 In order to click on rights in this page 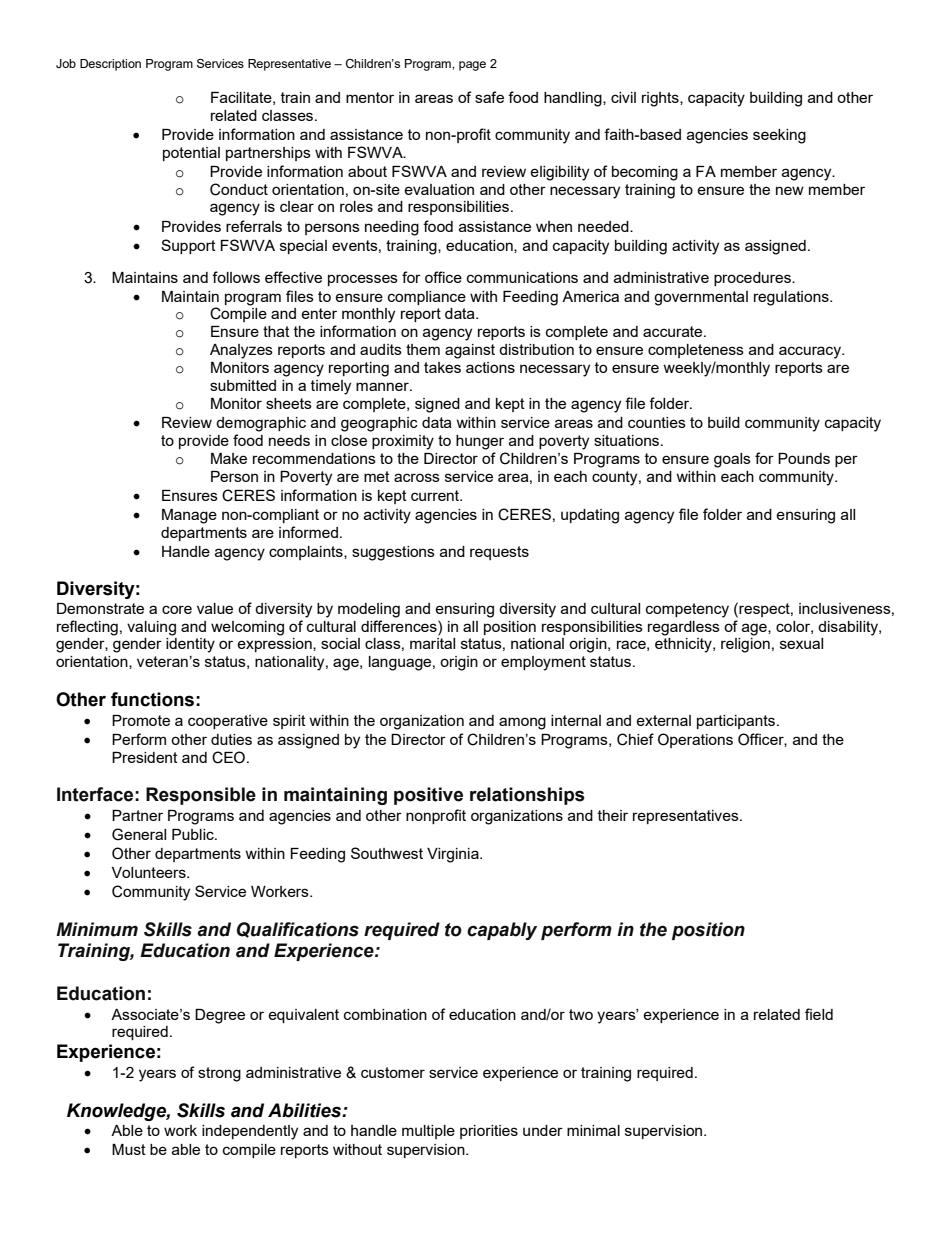, I will do `click(661, 99)`.
